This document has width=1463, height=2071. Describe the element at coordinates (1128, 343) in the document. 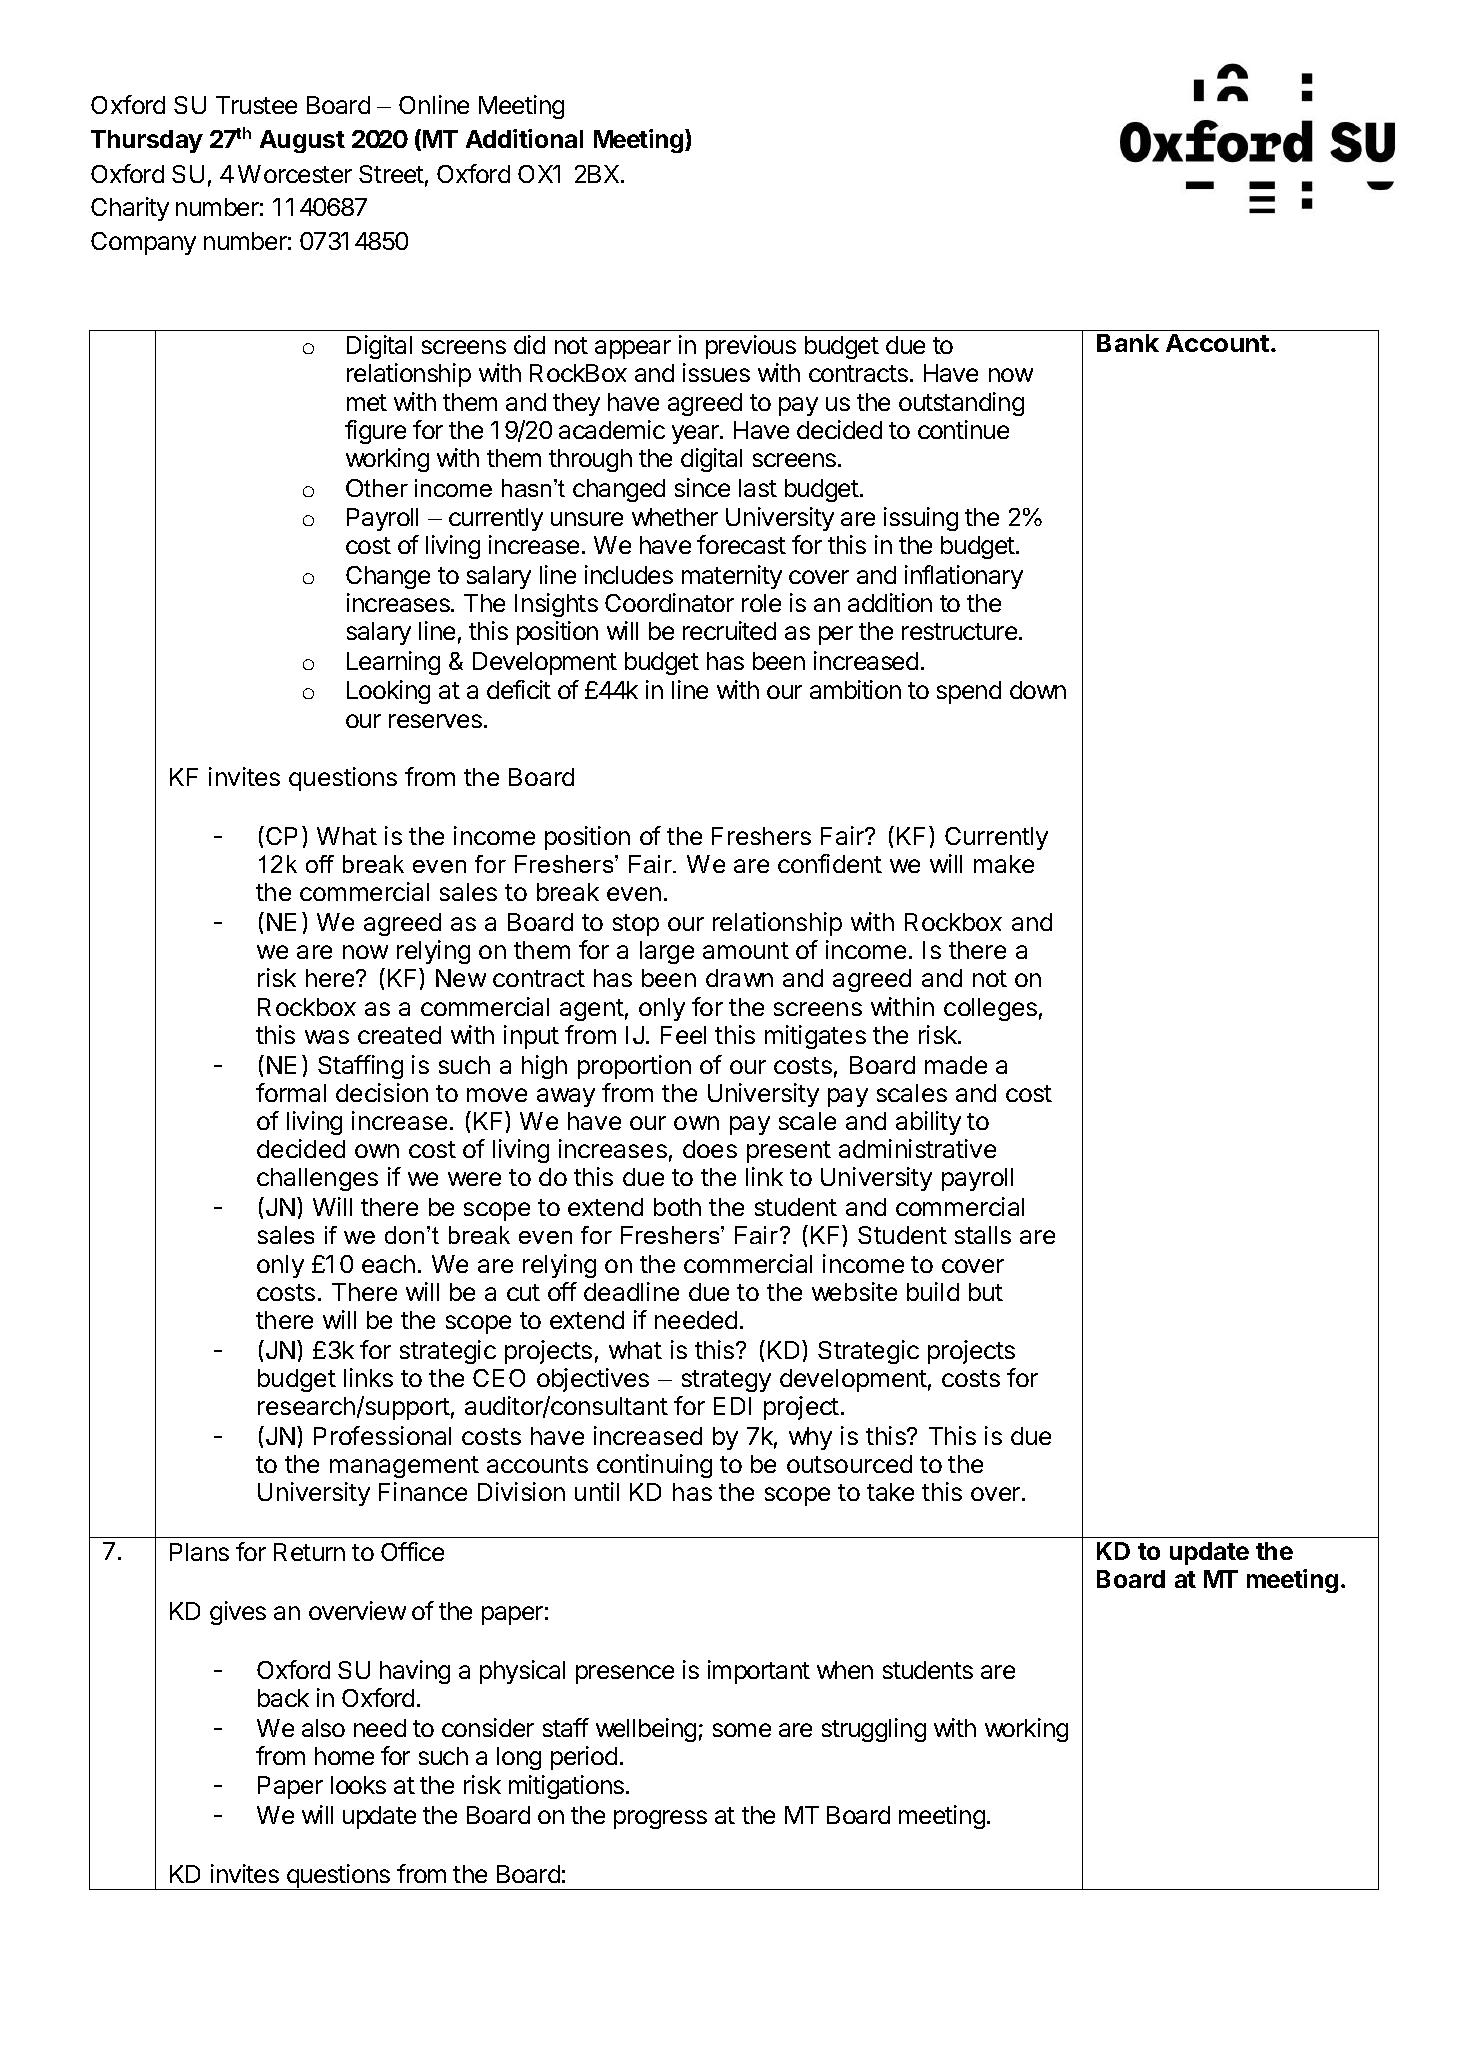

I see `Bank` at that location.
